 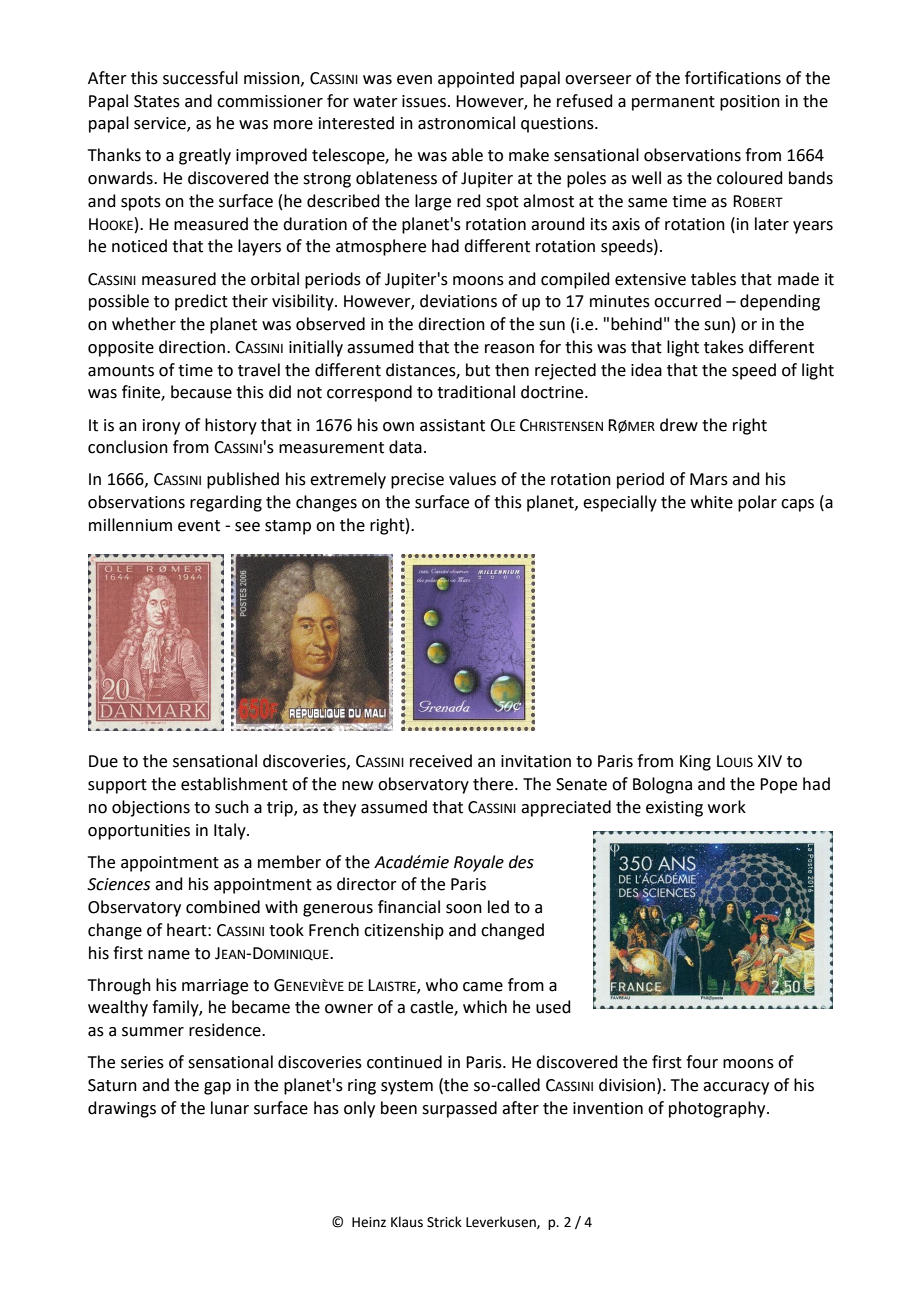 What do you see at coordinates (472, 479) in the image?
I see `values` at bounding box center [472, 479].
